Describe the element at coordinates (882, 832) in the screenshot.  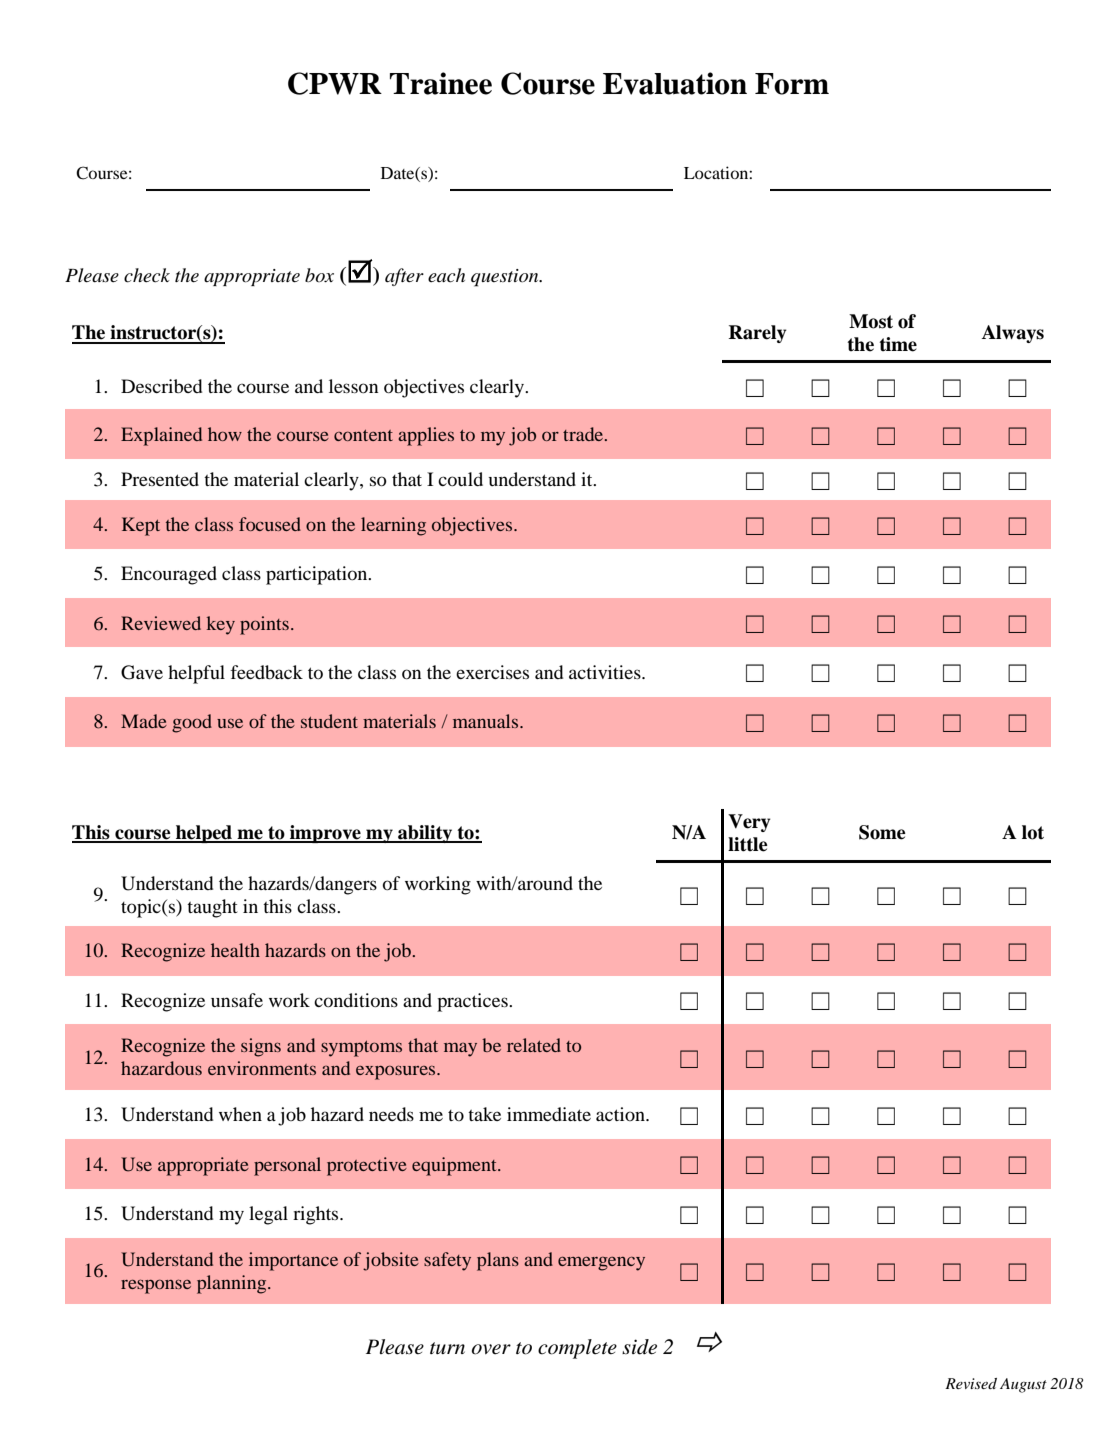
I see `Some` at that location.
